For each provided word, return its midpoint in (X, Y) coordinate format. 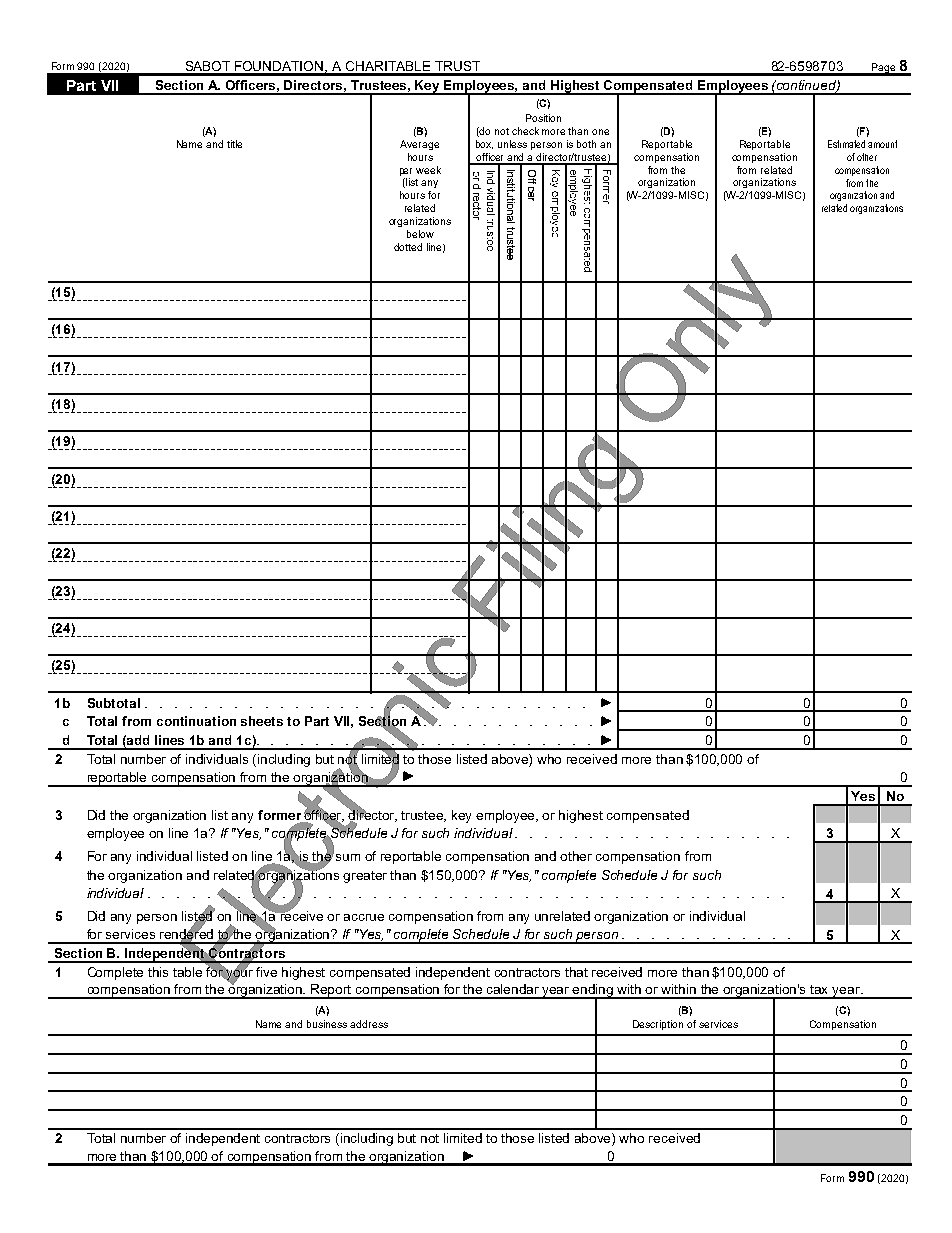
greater (365, 877)
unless (512, 144)
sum (348, 857)
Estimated (846, 144)
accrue (364, 917)
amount (882, 144)
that (576, 972)
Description (658, 1025)
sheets (262, 721)
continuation (196, 721)
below (420, 234)
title (234, 144)
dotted (408, 247)
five (266, 972)
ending (593, 992)
